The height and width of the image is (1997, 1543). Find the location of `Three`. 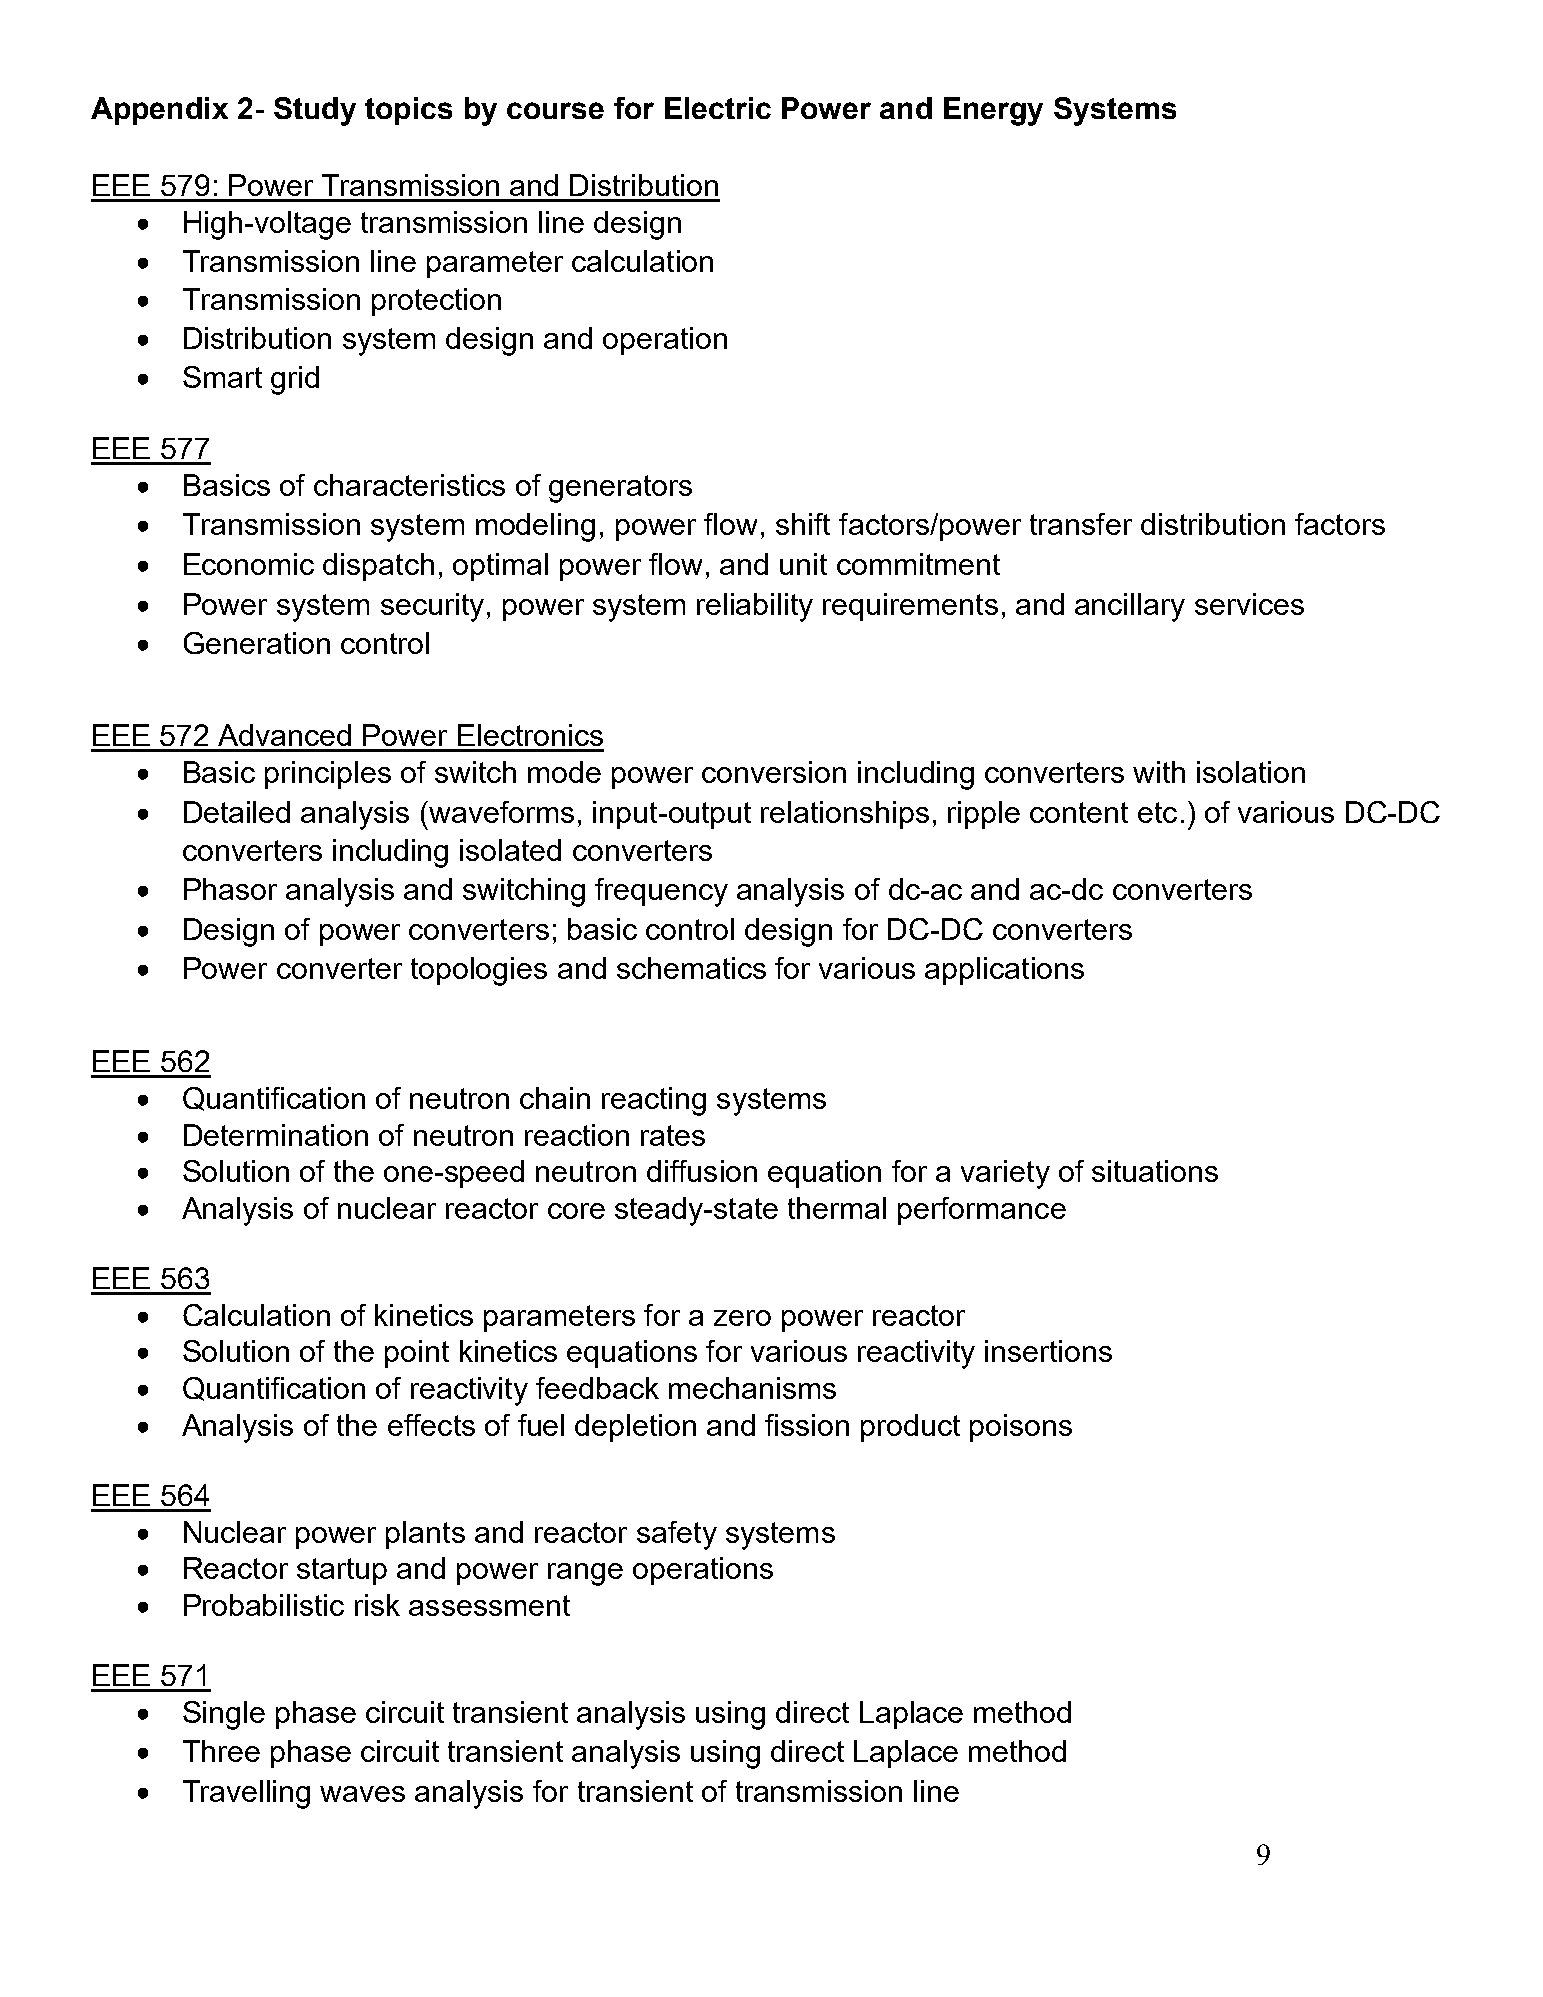

Three is located at coordinates (221, 1751).
